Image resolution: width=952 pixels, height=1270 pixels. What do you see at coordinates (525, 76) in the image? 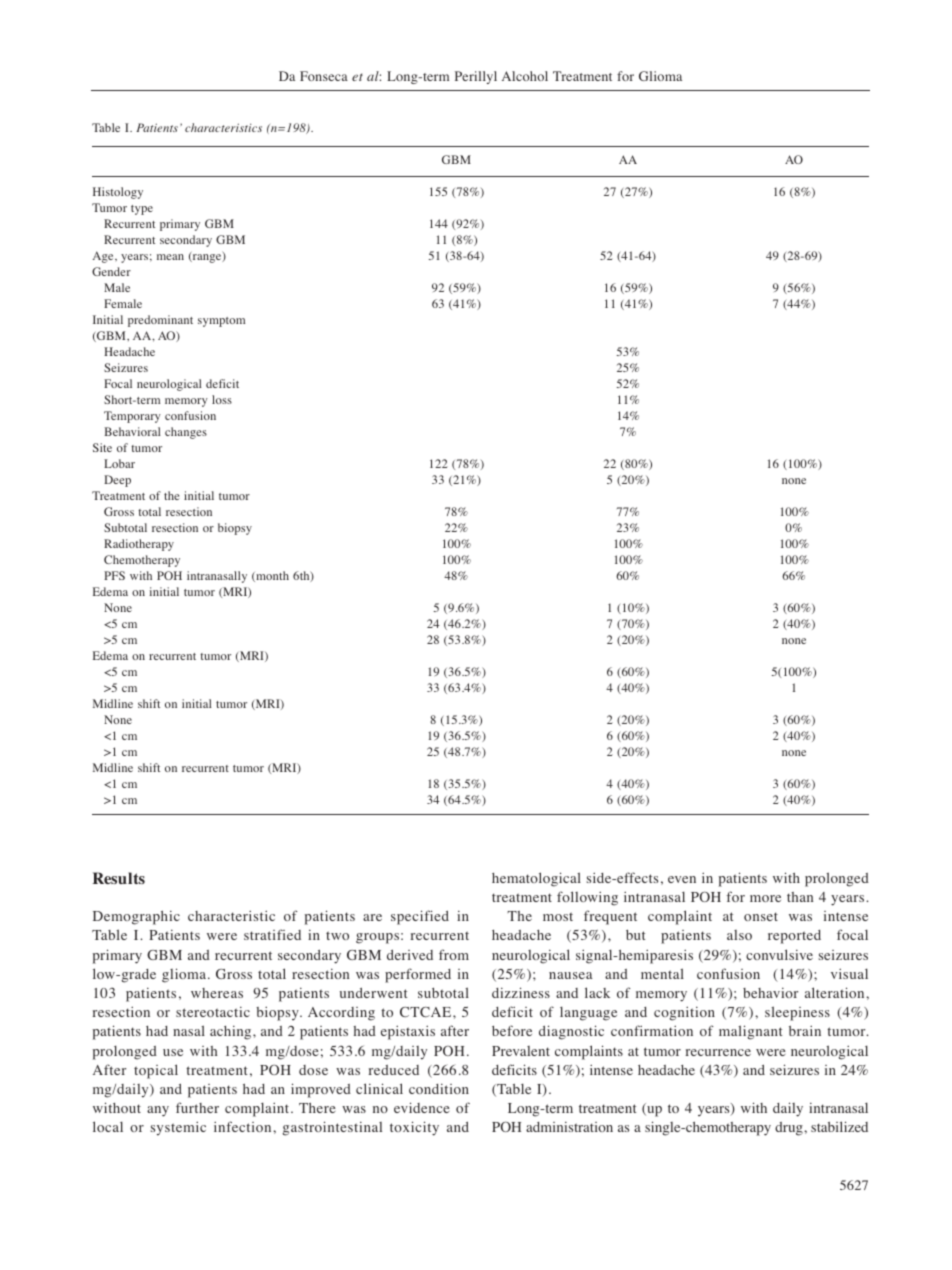
I see `Alcohol` at bounding box center [525, 76].
